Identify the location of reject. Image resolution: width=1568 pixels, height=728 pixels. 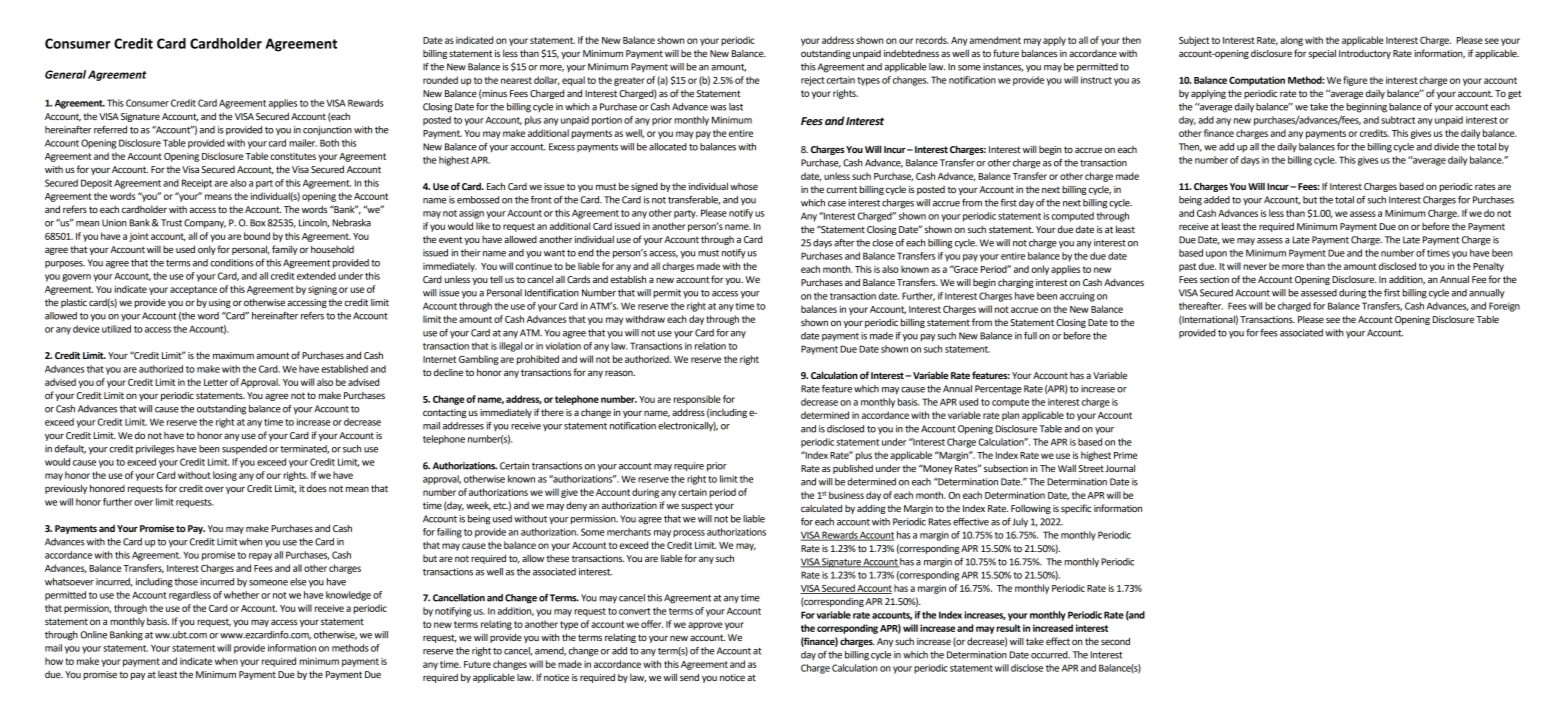
(813, 81).
